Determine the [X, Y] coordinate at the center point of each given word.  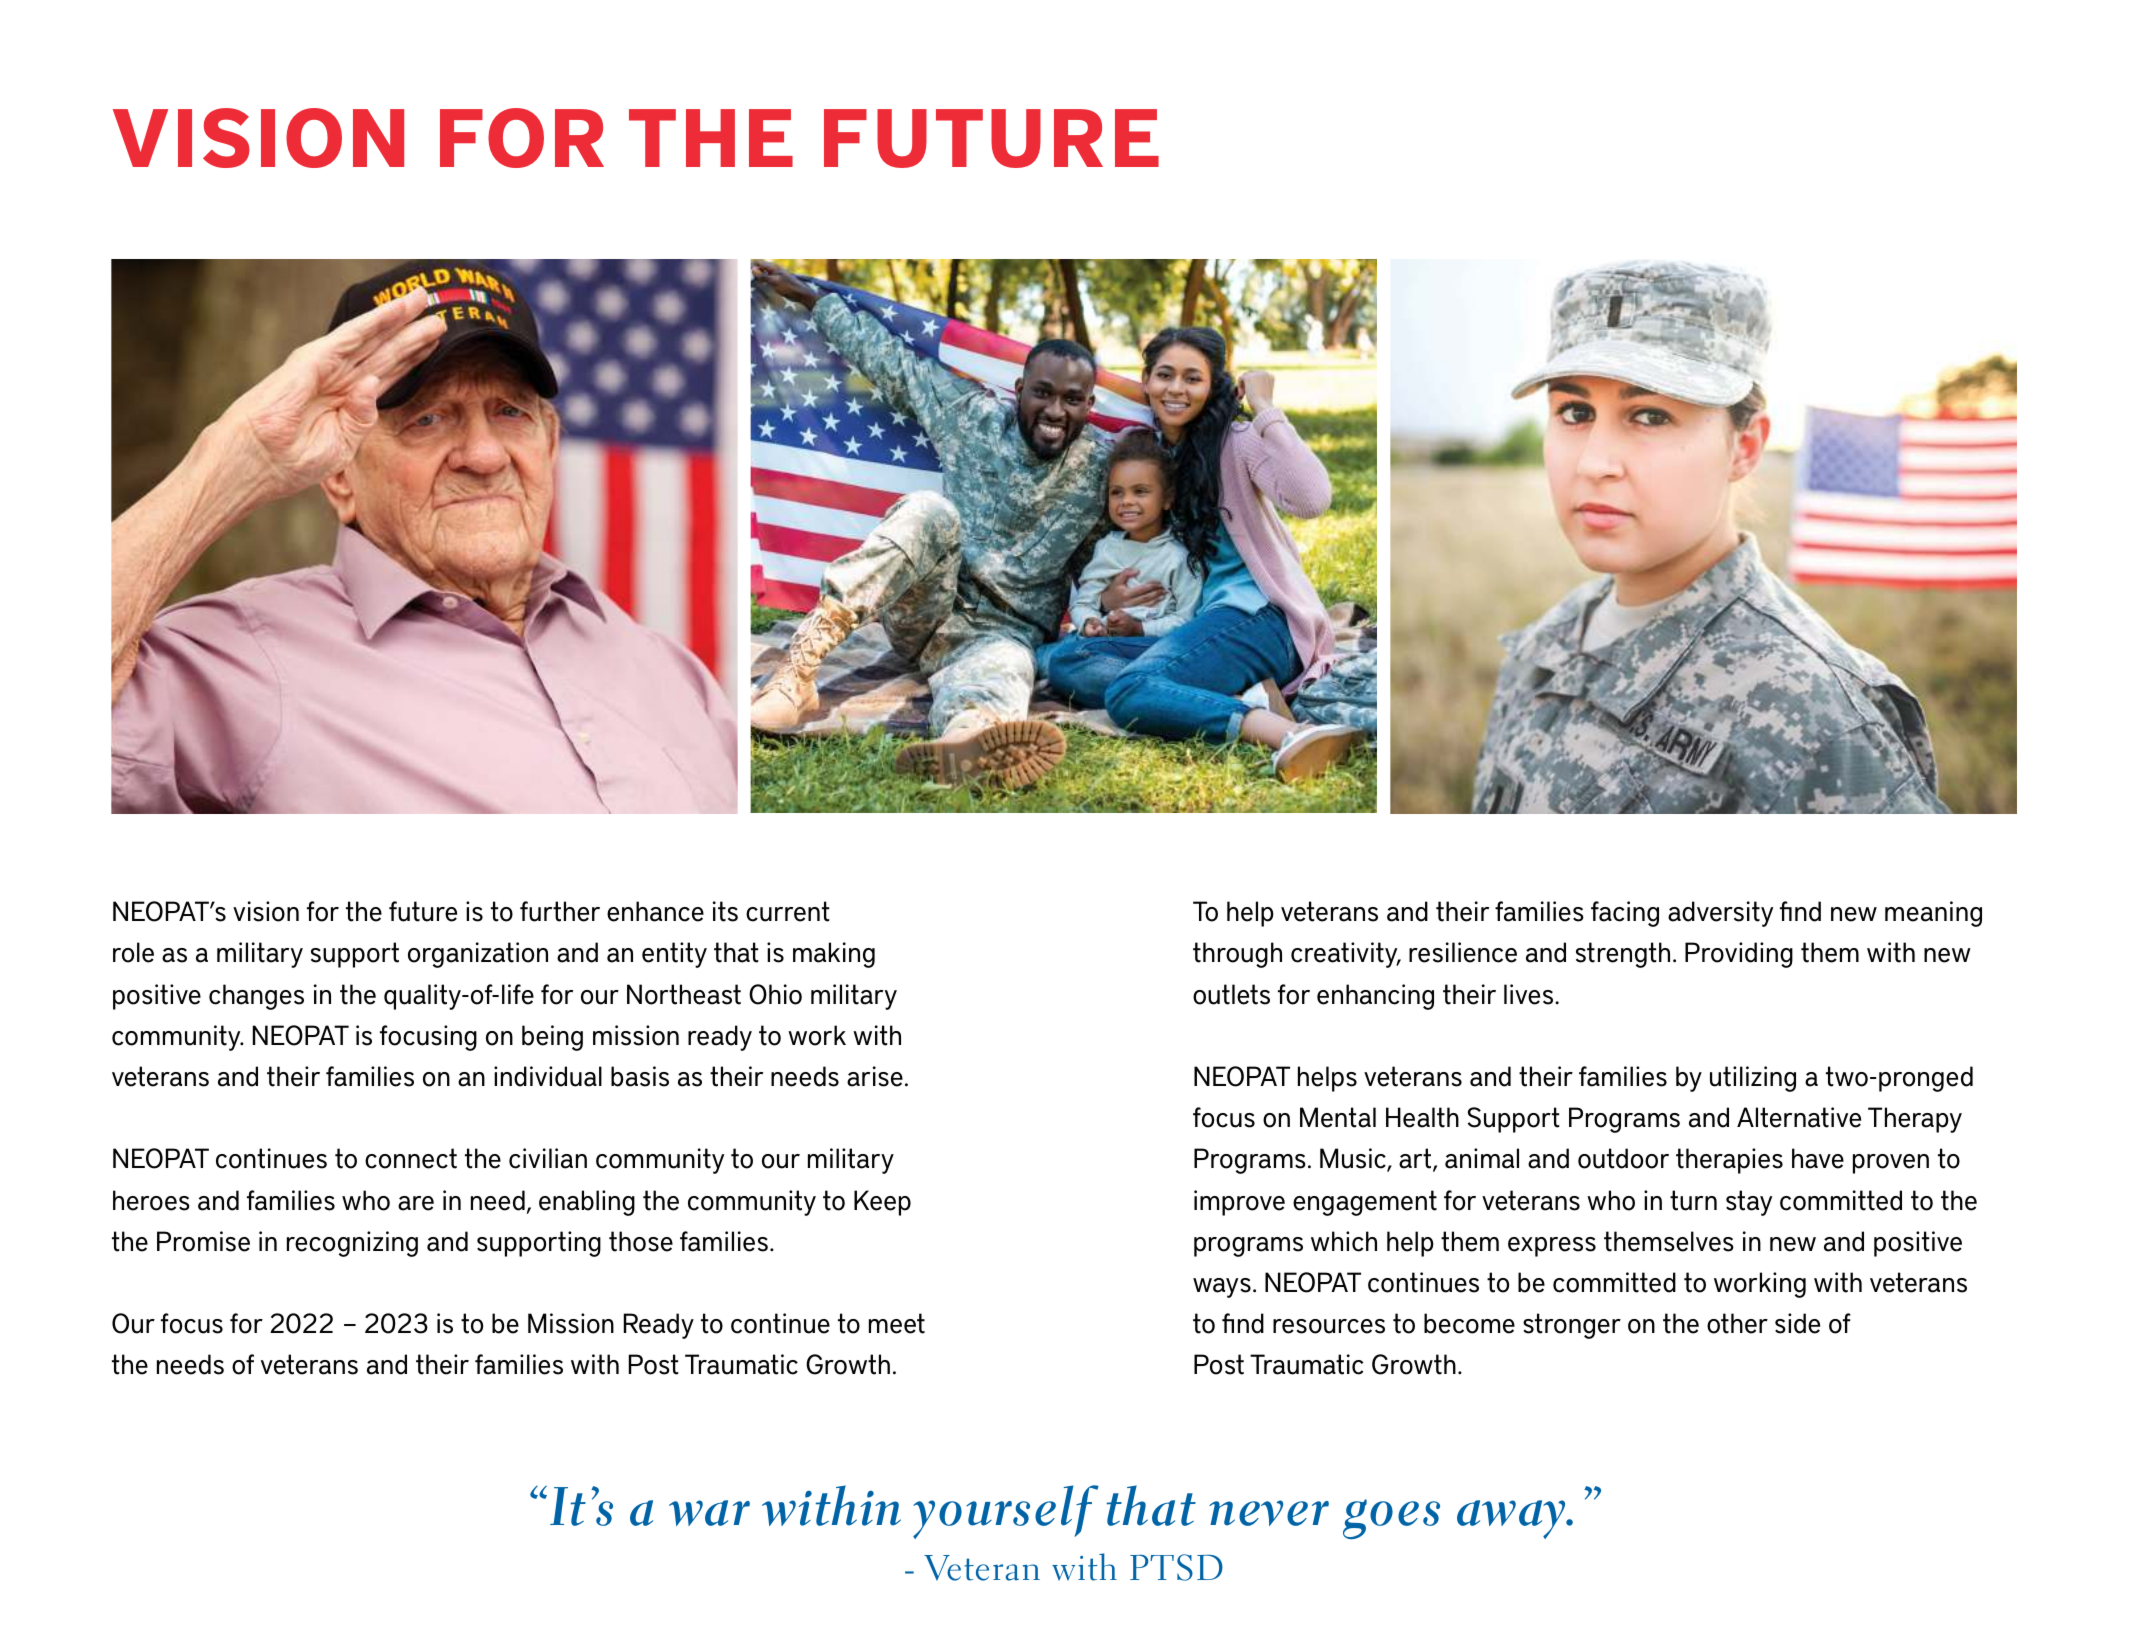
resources [1329, 1326]
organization [478, 955]
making [834, 955]
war [709, 1513]
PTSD [1176, 1567]
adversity [1720, 914]
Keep [882, 1203]
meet [897, 1323]
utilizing [1753, 1079]
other [1737, 1323]
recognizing [352, 1244]
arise [875, 1076]
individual [548, 1076]
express [1552, 1247]
